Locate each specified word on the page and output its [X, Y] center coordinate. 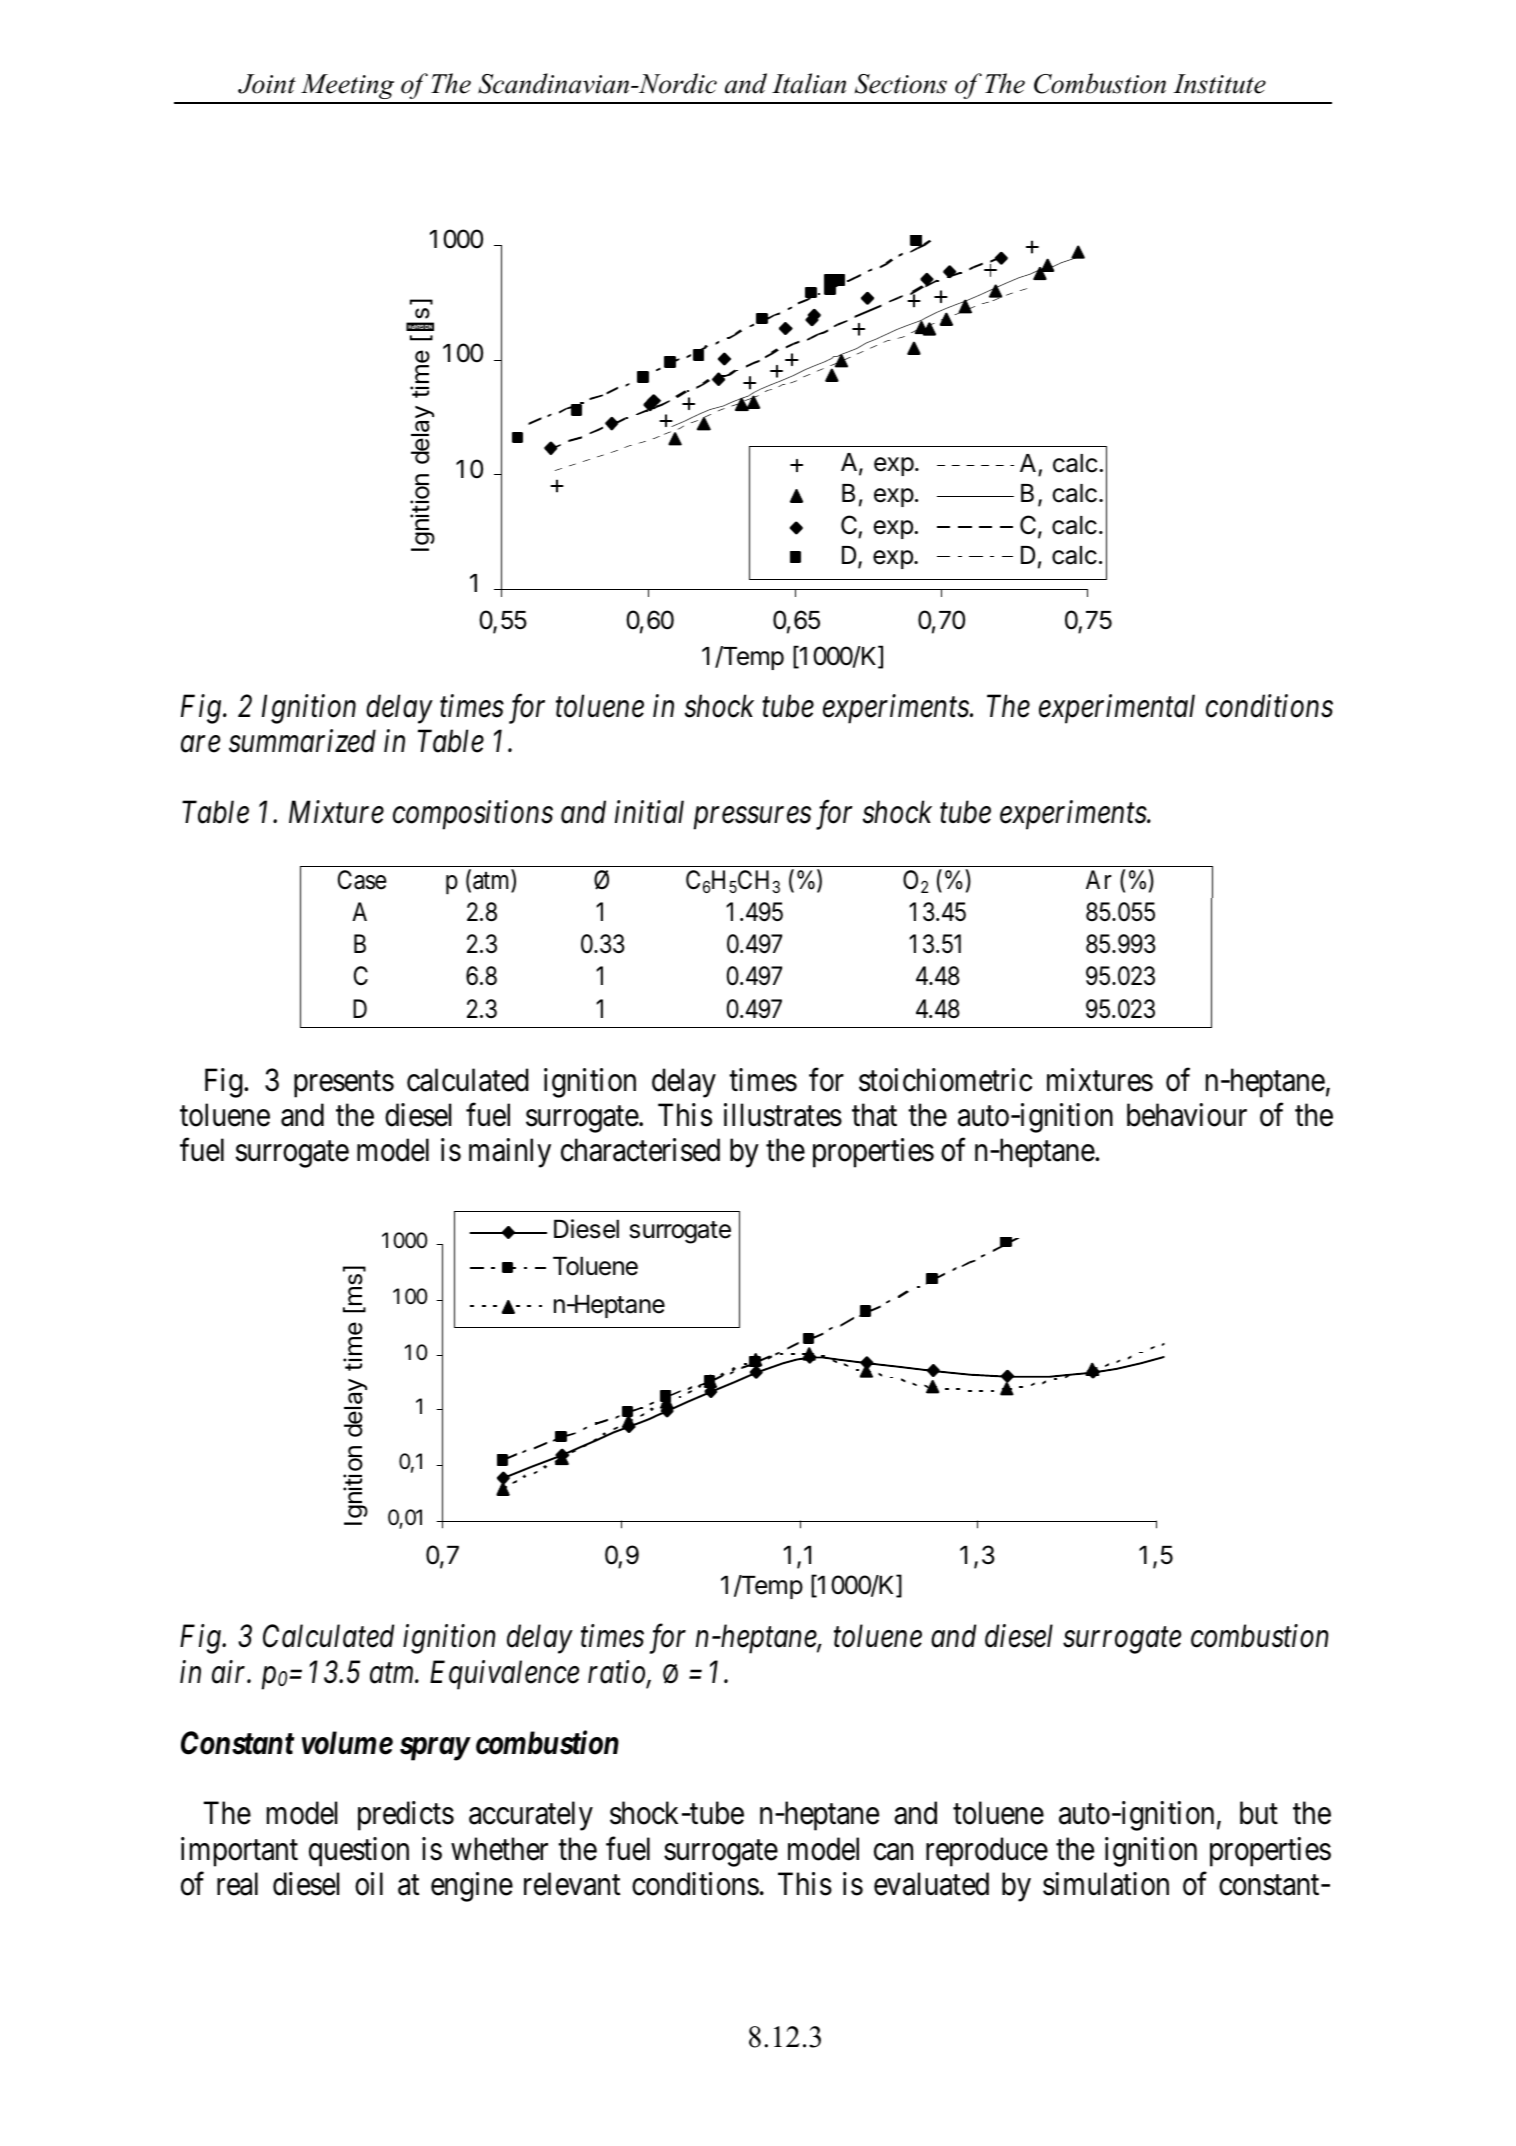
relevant [572, 1884]
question [359, 1852]
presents [344, 1084]
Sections [901, 84]
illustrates [783, 1115]
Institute [1219, 84]
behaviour [1187, 1115]
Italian [809, 83]
